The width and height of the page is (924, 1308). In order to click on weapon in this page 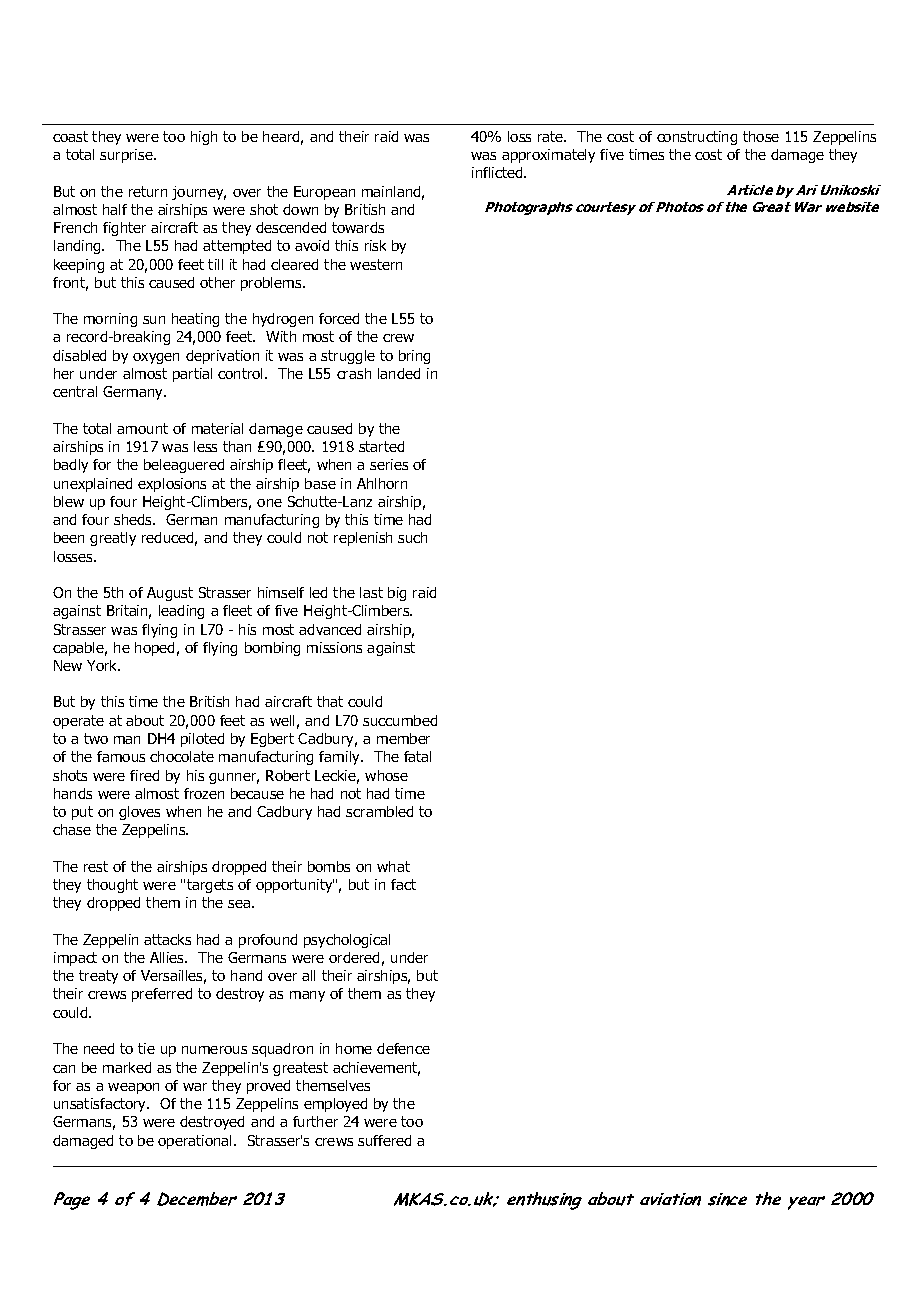, I will do `click(133, 1088)`.
